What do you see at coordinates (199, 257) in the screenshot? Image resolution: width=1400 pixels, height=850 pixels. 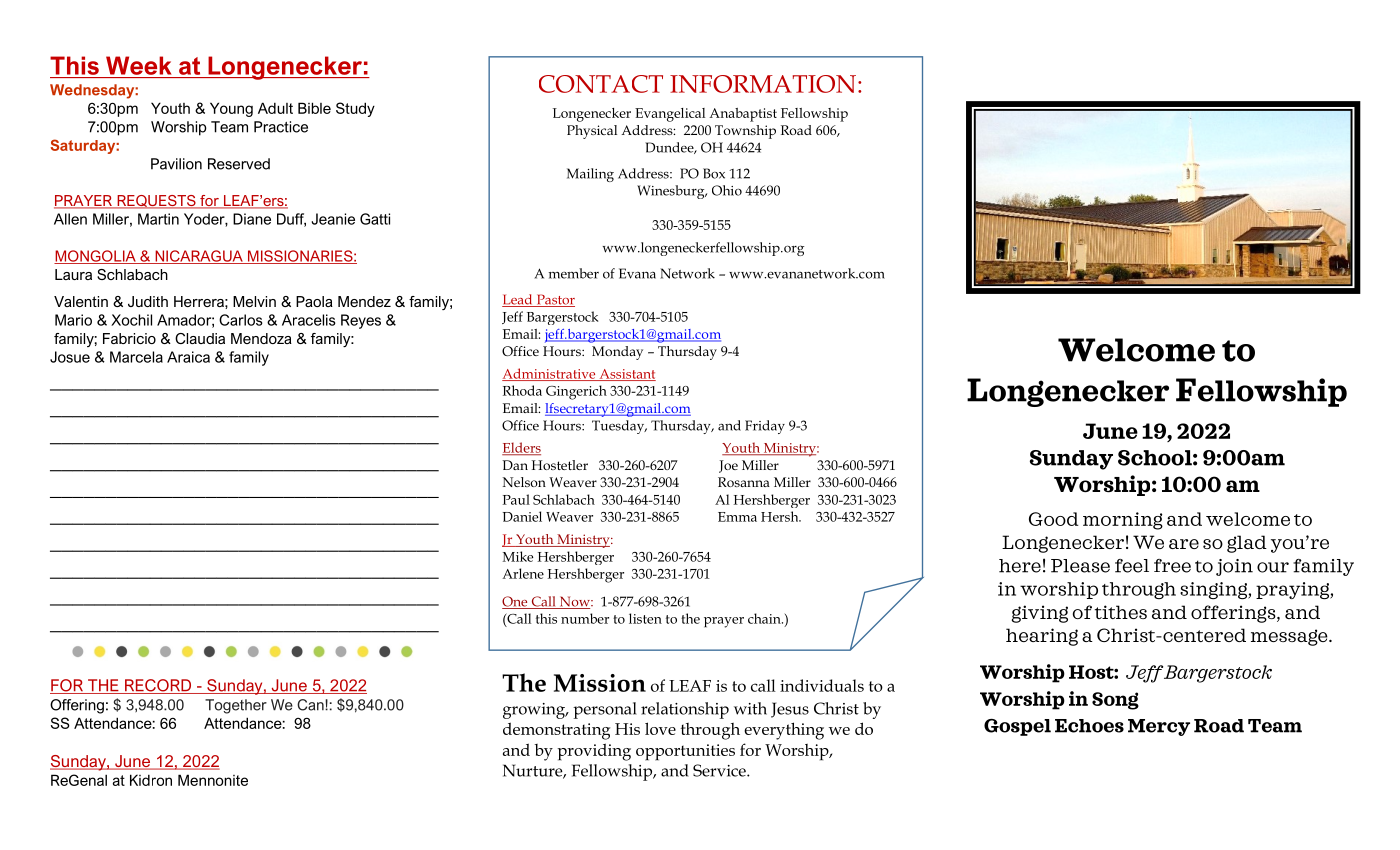 I see `NICARAGUA` at bounding box center [199, 257].
